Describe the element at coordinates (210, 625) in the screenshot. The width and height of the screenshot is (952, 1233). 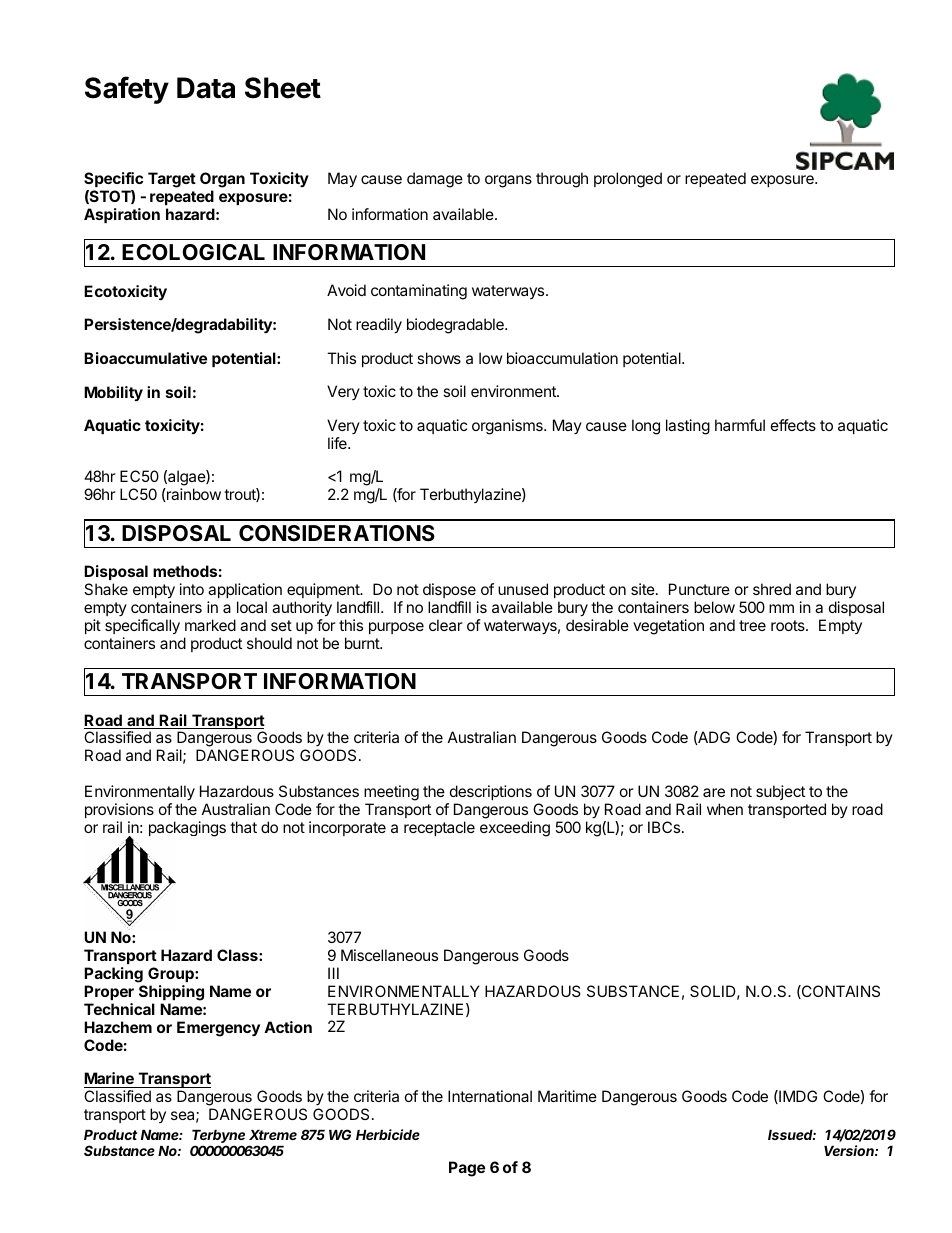
I see `marked` at that location.
